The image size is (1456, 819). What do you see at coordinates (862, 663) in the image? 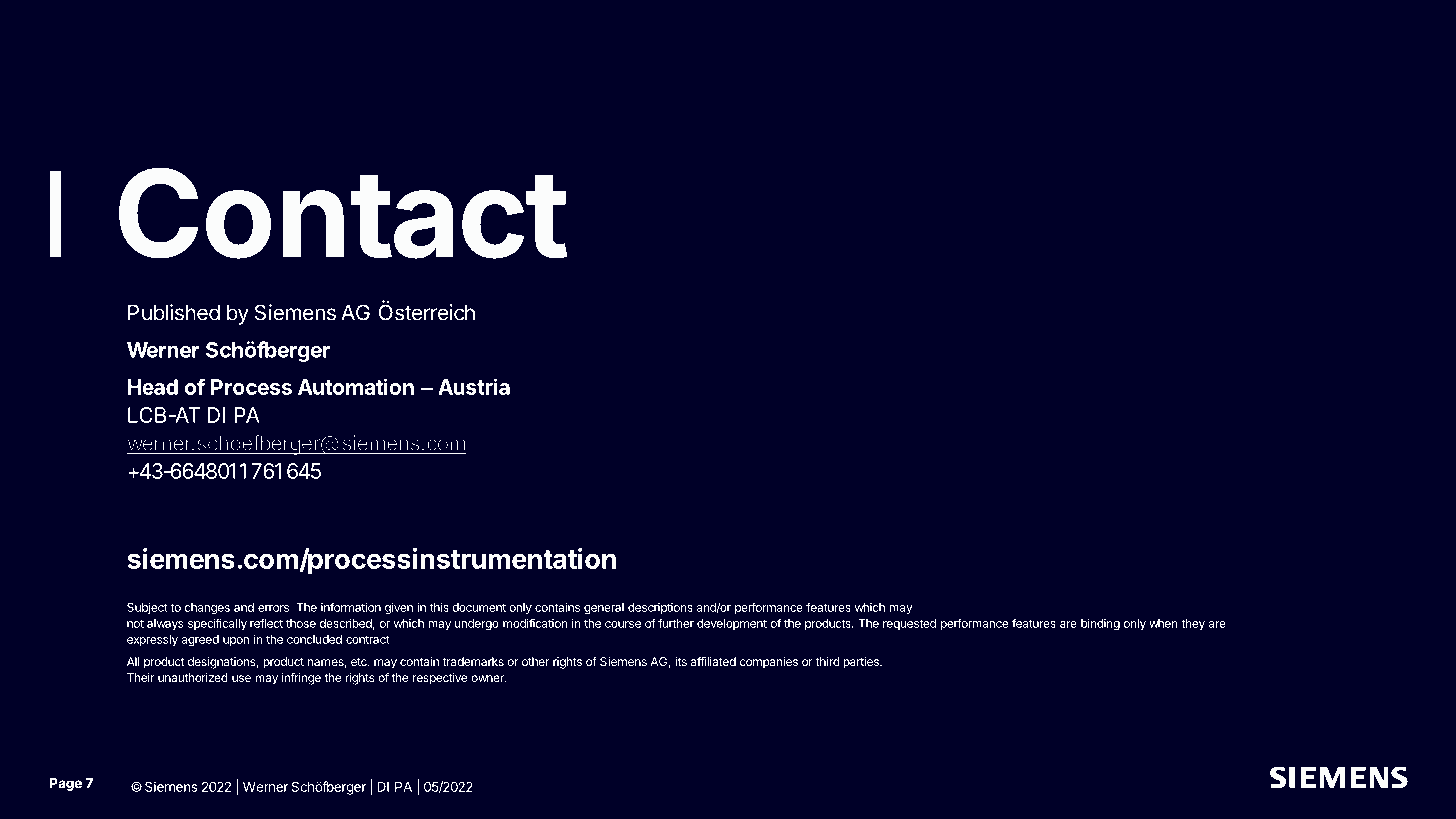
I see `parties` at bounding box center [862, 663].
